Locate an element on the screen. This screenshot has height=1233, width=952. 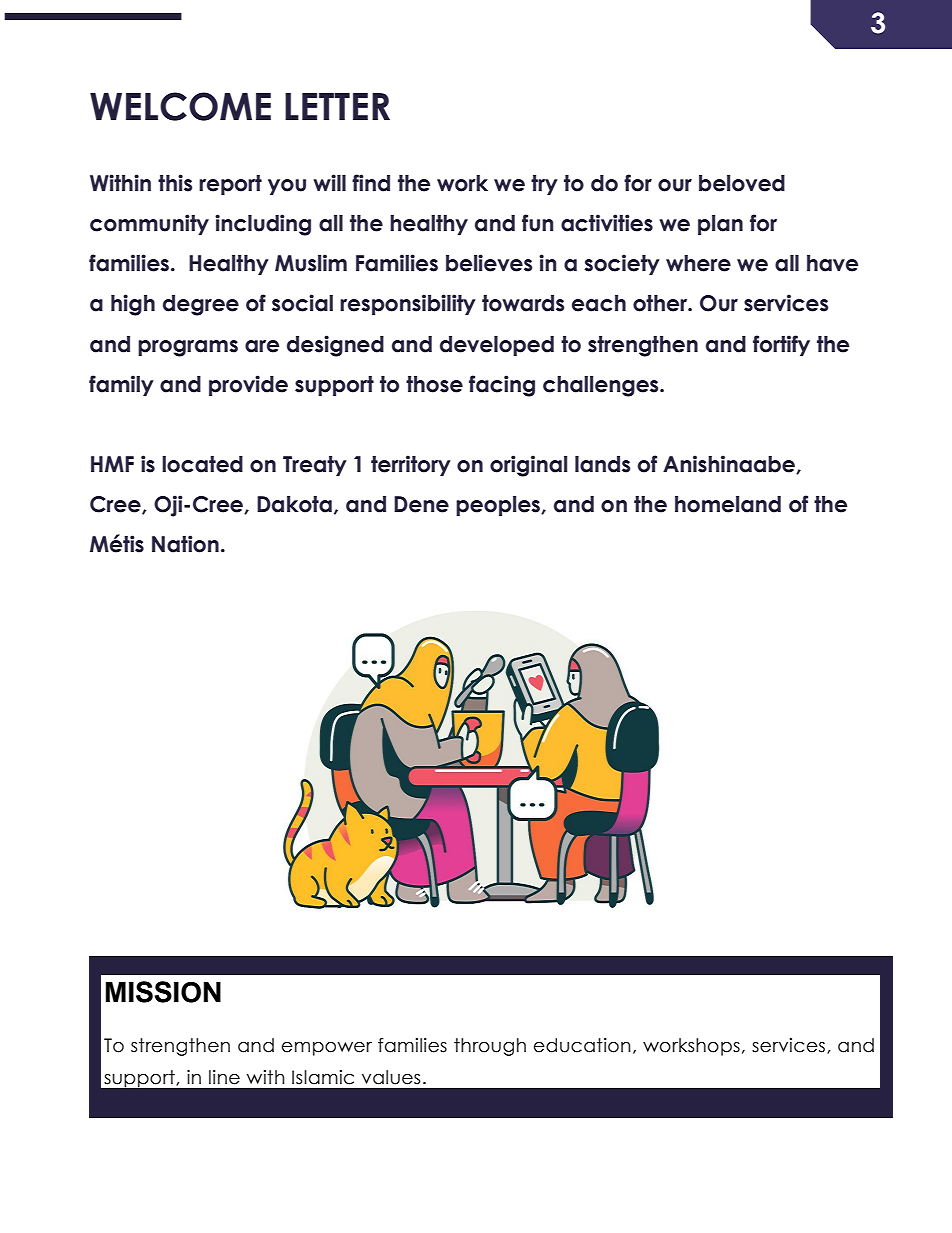
original is located at coordinates (528, 466).
